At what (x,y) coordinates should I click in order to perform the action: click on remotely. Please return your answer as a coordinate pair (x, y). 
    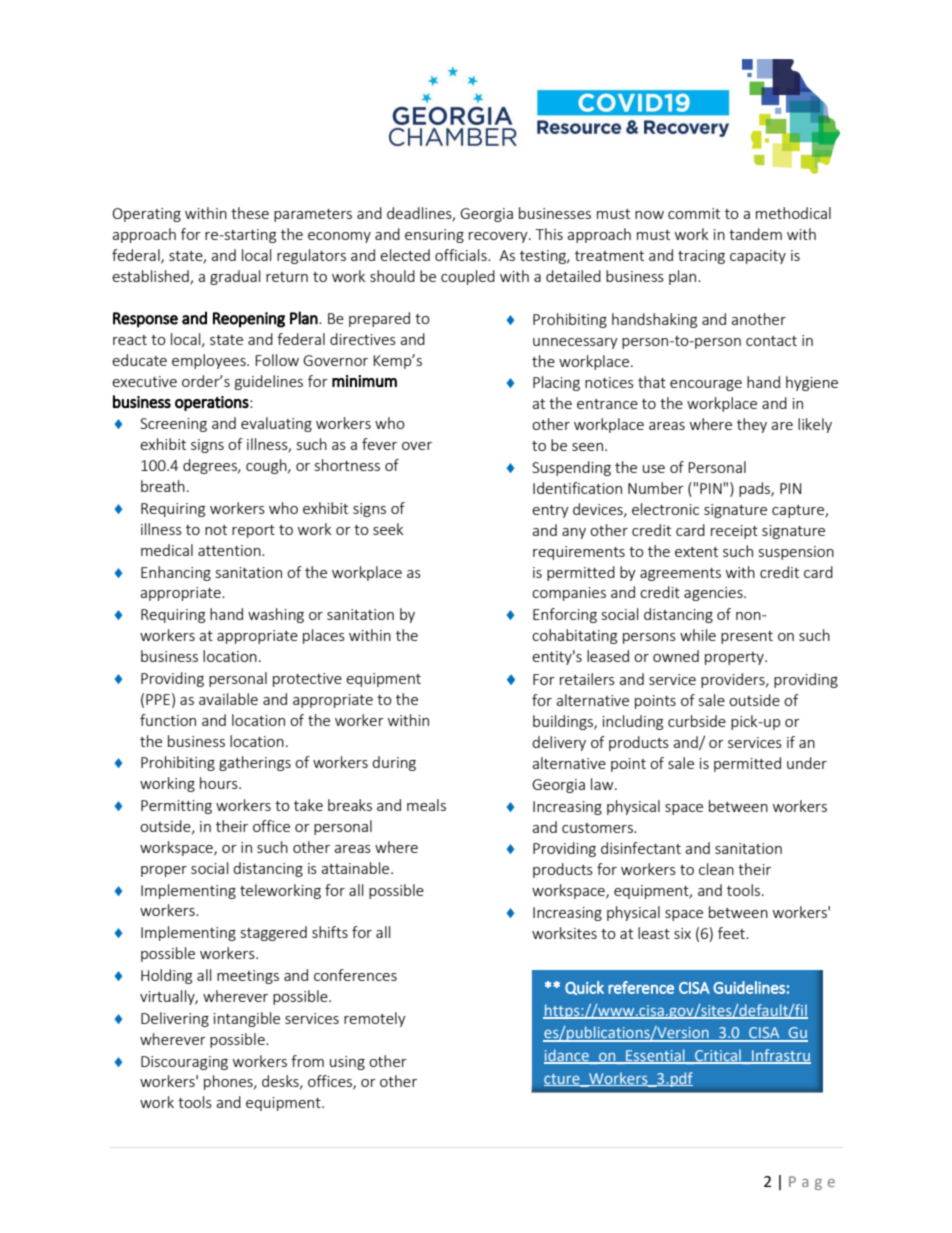
    Looking at the image, I should click on (375, 1019).
